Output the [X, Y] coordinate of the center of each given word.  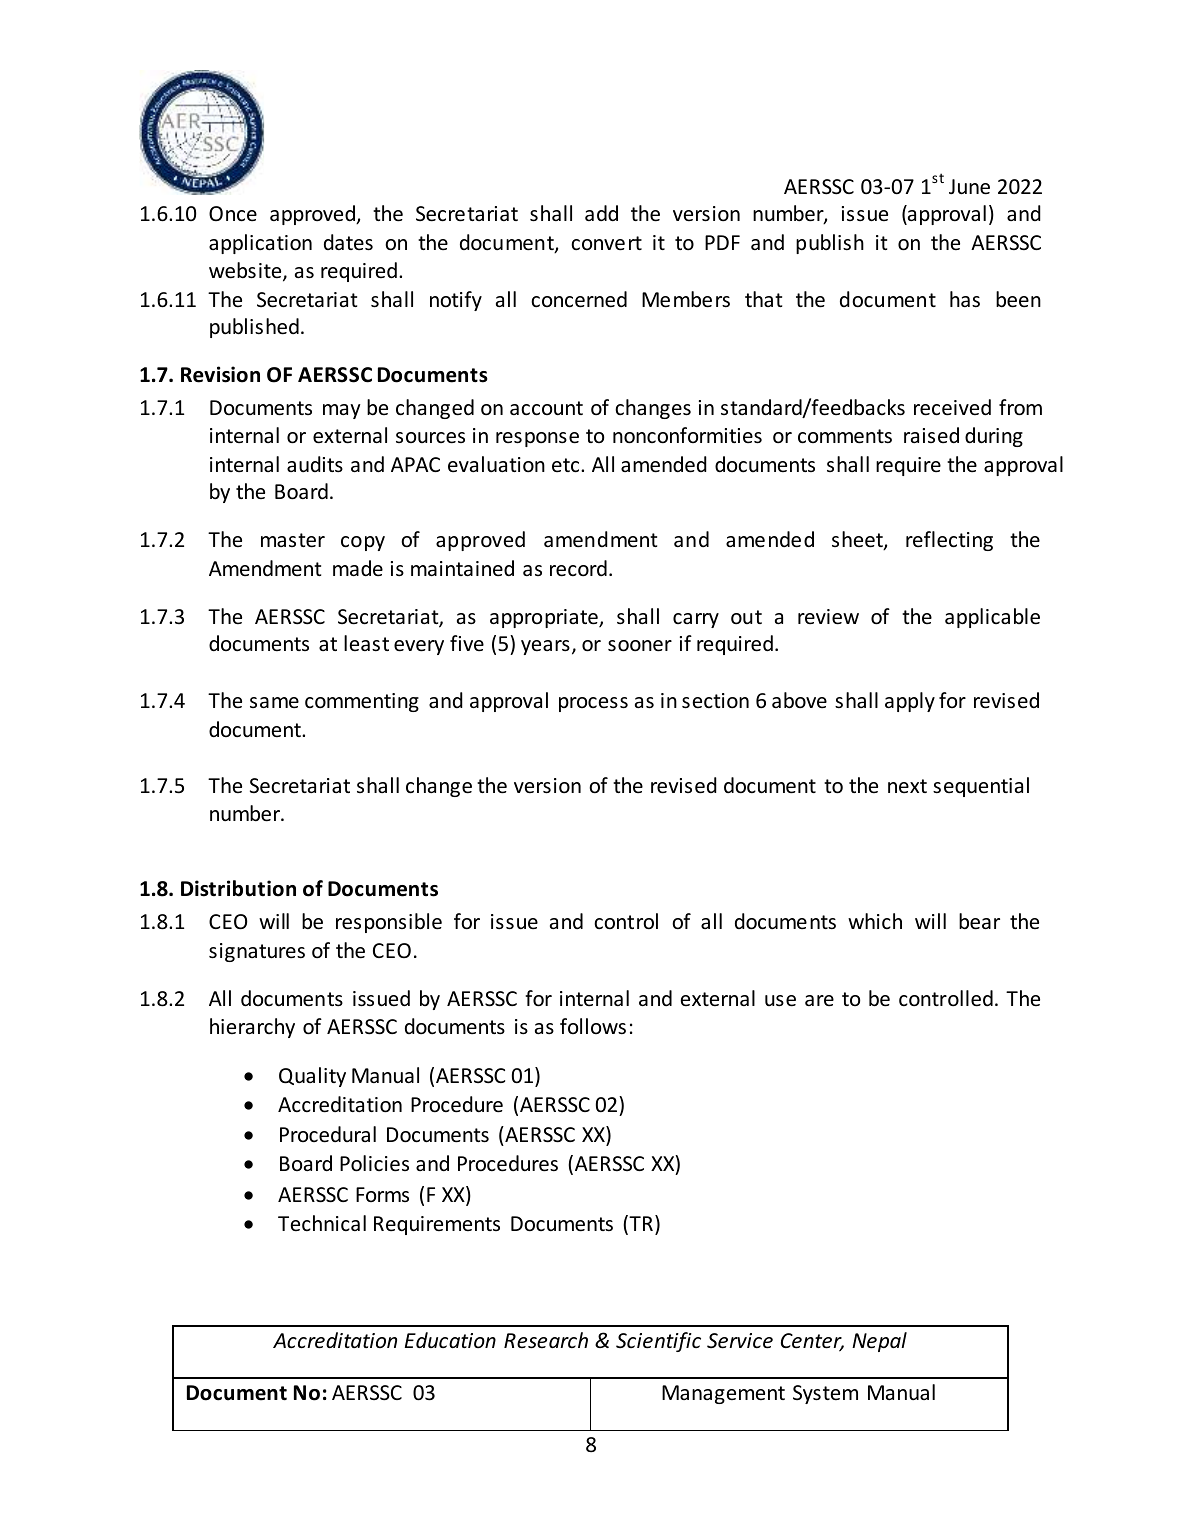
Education [450, 1340]
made [358, 568]
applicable [992, 618]
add [601, 213]
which [875, 921]
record [578, 568]
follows [593, 1026]
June [969, 187]
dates [348, 242]
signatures [257, 952]
